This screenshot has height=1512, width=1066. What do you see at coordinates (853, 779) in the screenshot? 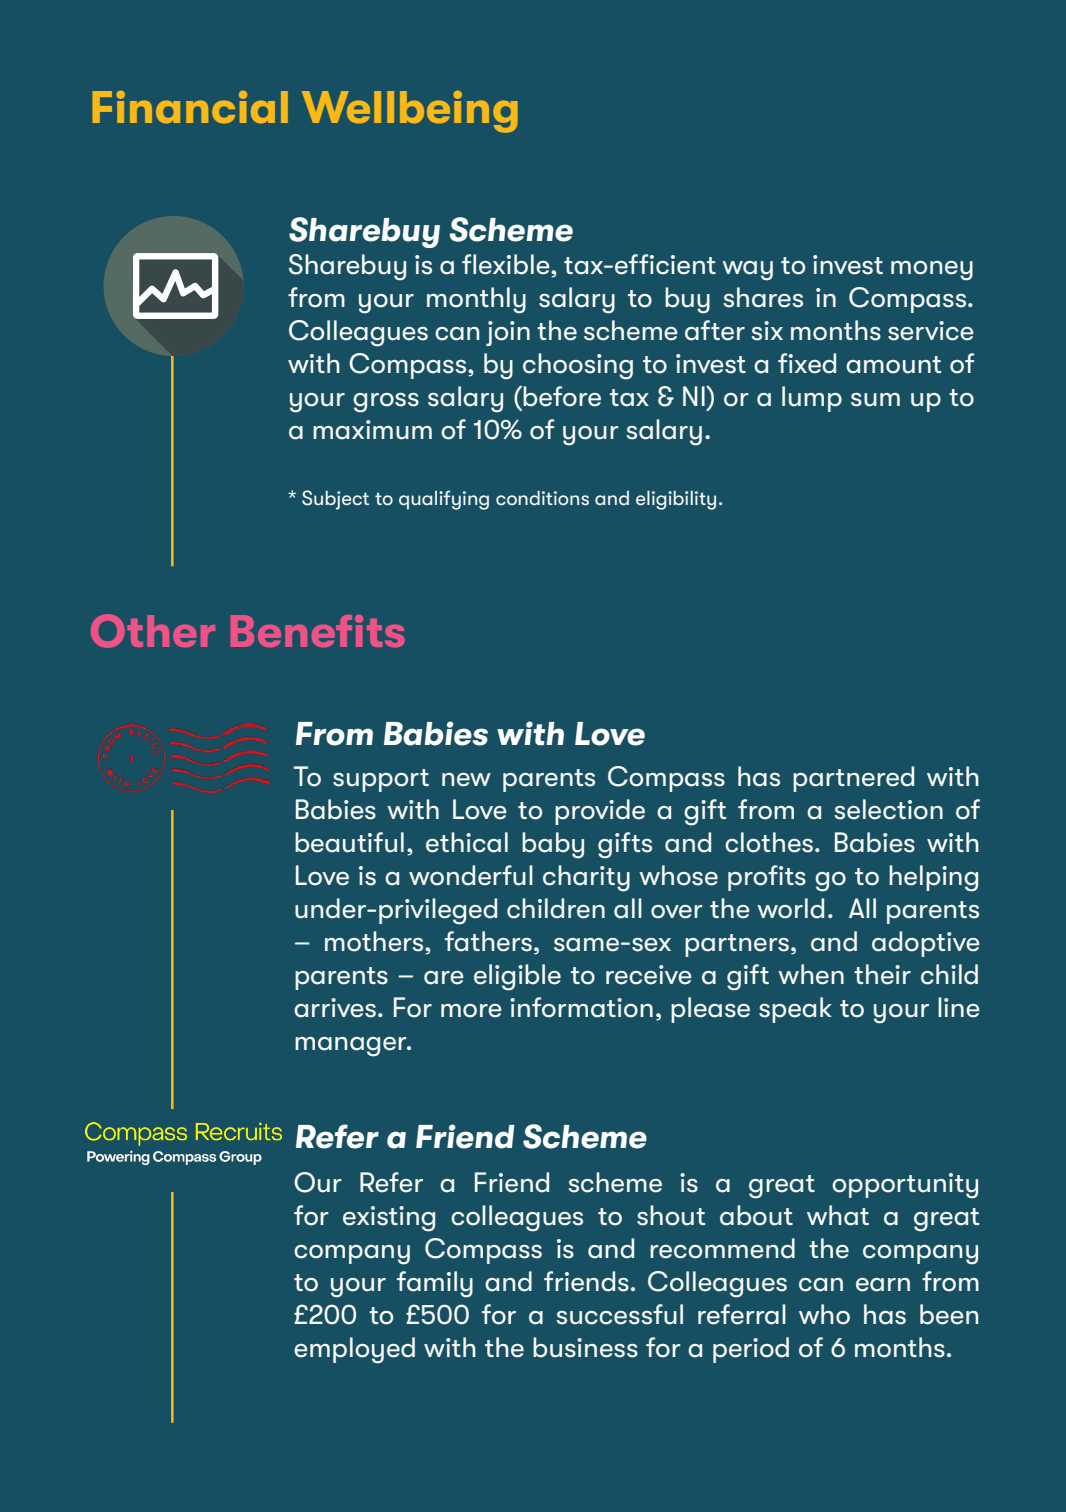
I see `partnered` at bounding box center [853, 779].
